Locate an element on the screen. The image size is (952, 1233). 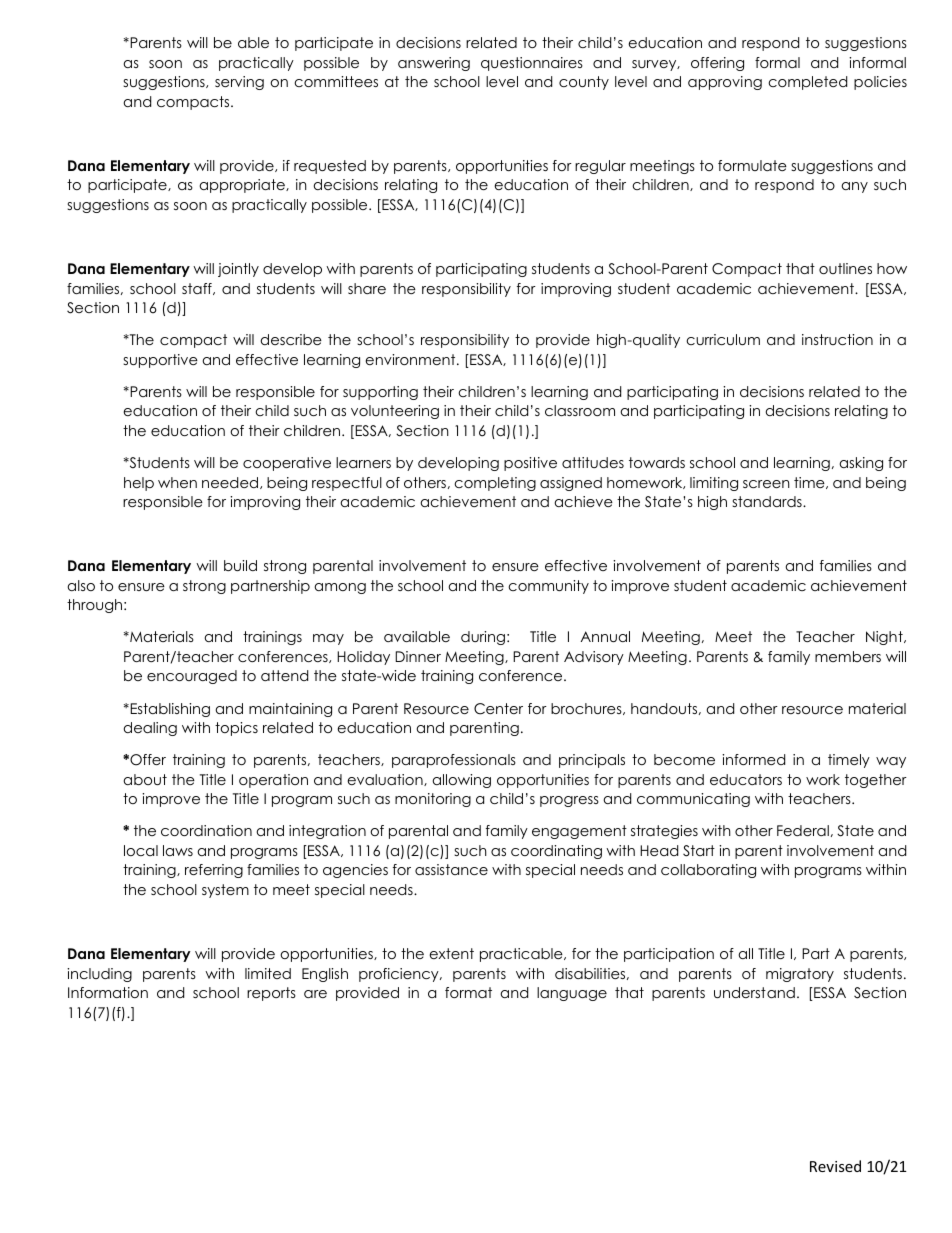
reports is located at coordinates (271, 994).
